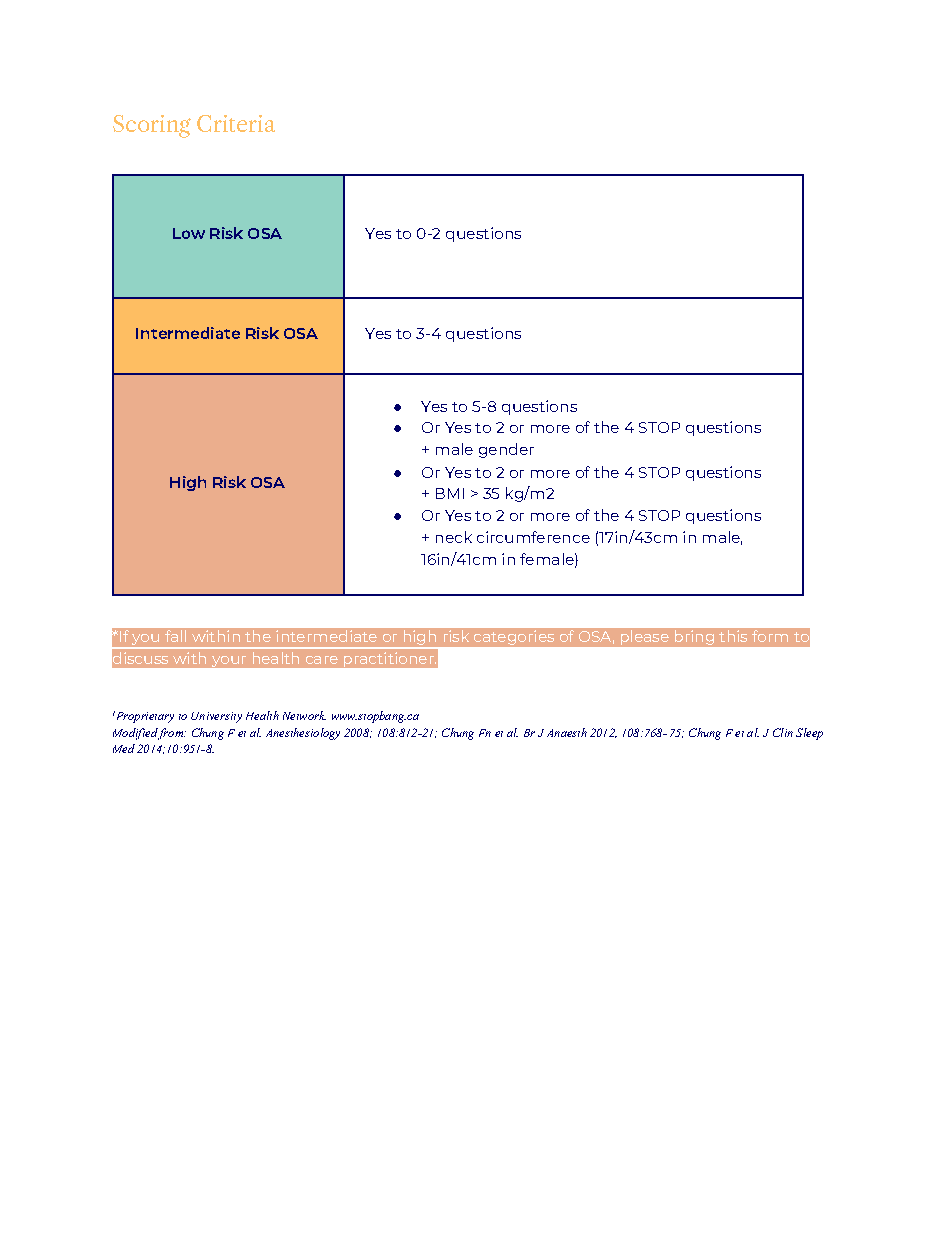  Describe the element at coordinates (304, 715) in the screenshot. I see `Network` at that location.
